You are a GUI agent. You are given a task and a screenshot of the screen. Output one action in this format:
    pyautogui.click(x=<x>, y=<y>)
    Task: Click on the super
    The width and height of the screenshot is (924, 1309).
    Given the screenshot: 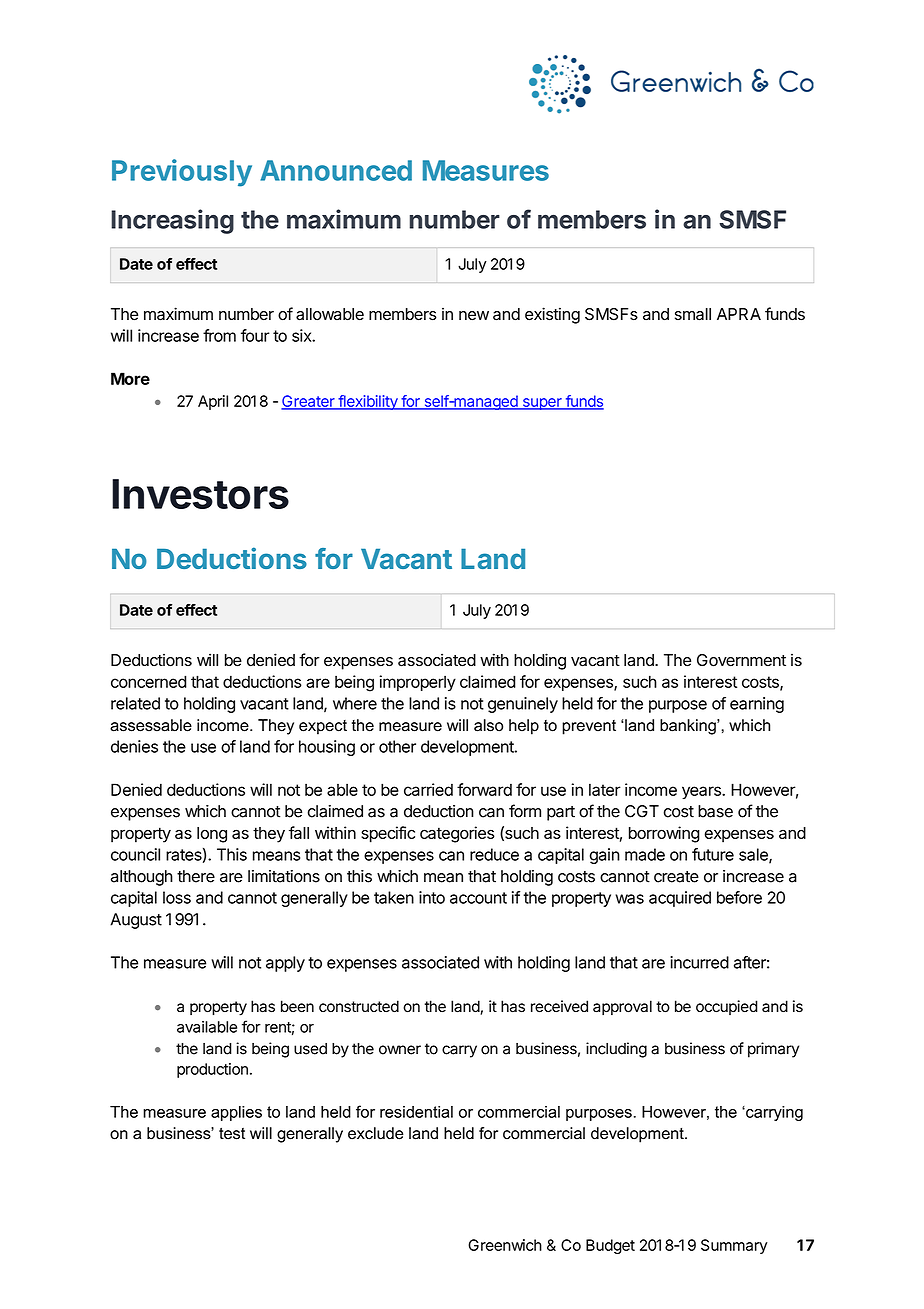 What is the action you would take?
    pyautogui.click(x=542, y=404)
